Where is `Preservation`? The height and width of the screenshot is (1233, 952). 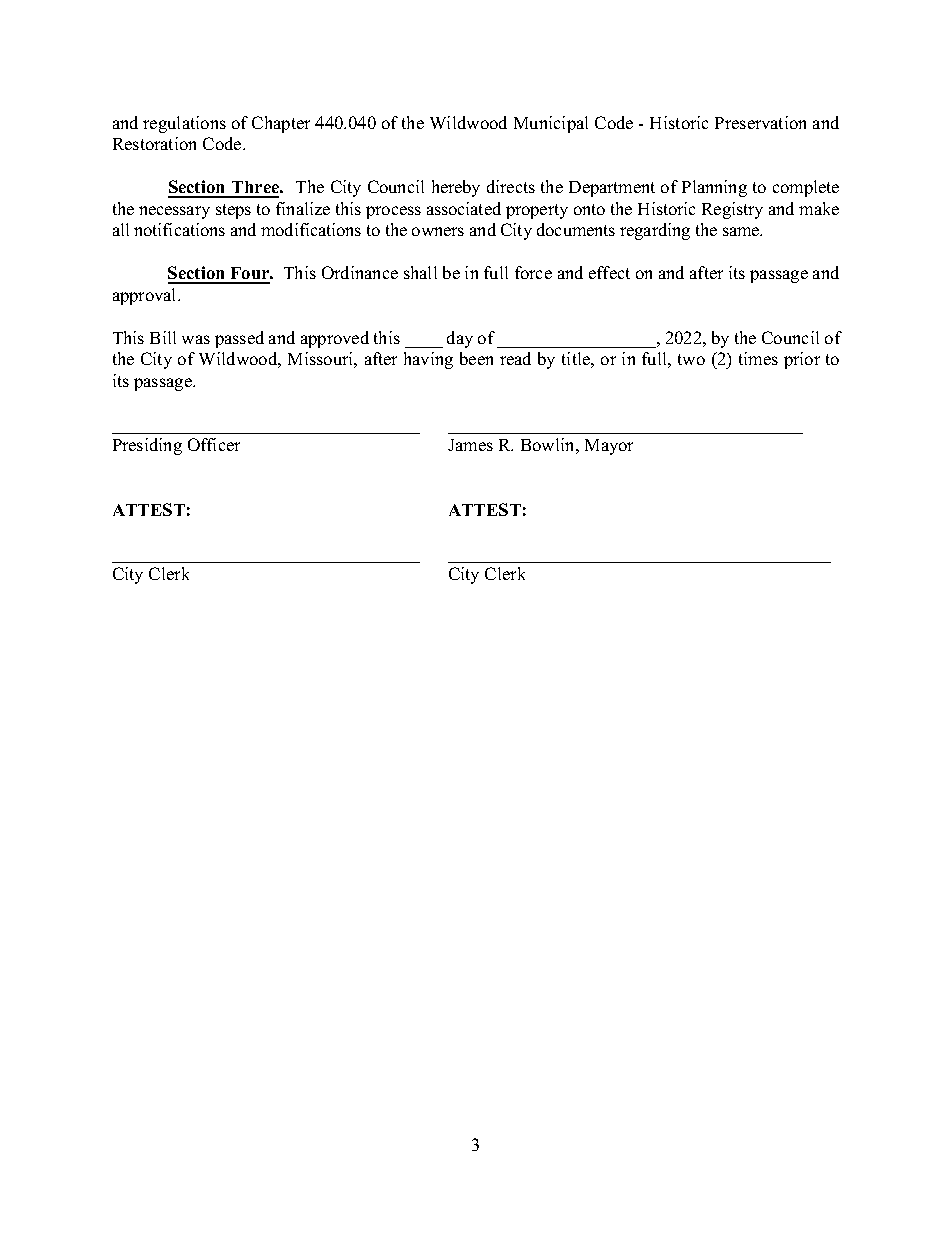 Preservation is located at coordinates (760, 122).
